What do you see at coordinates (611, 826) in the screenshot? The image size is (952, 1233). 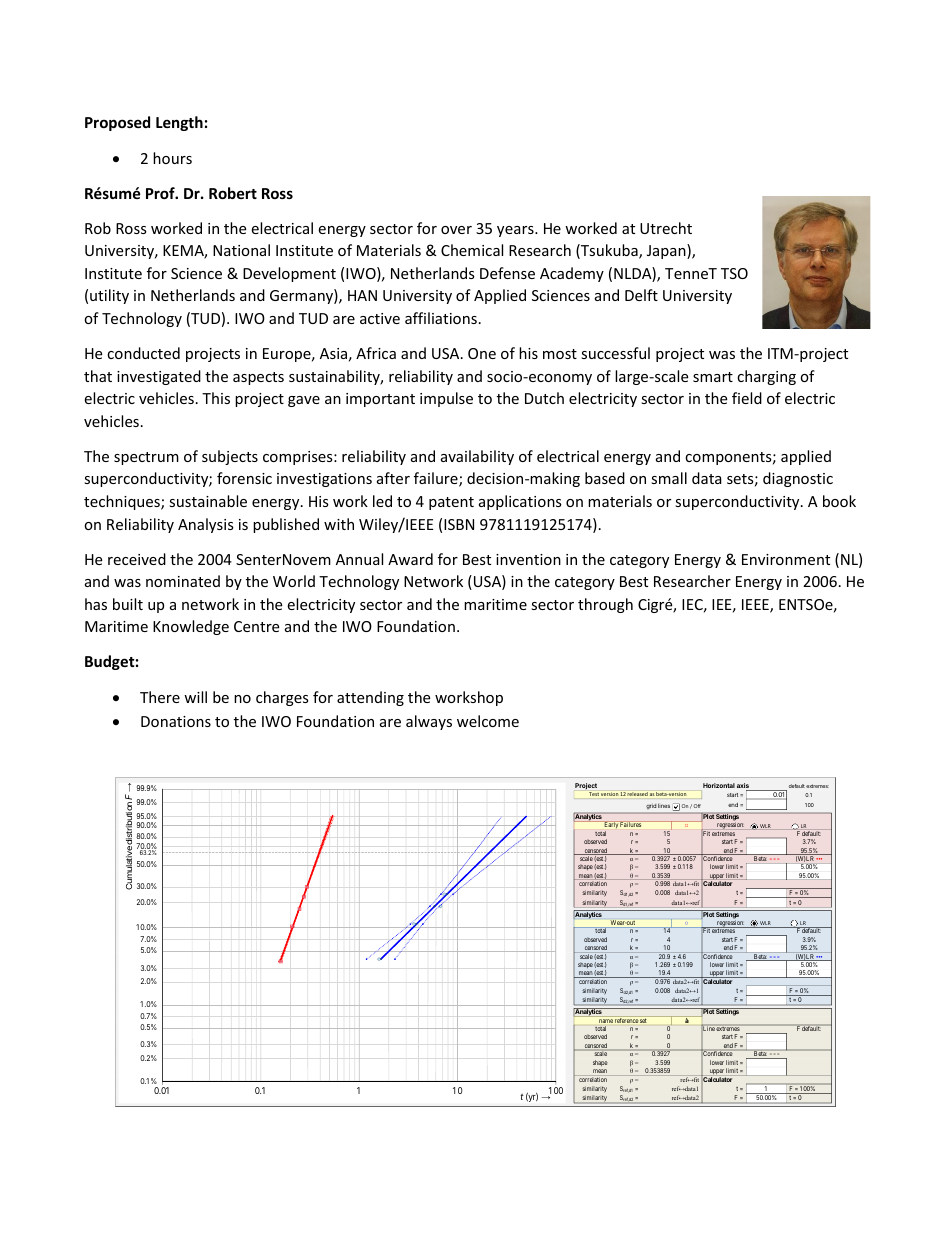 I see `Early` at bounding box center [611, 826].
